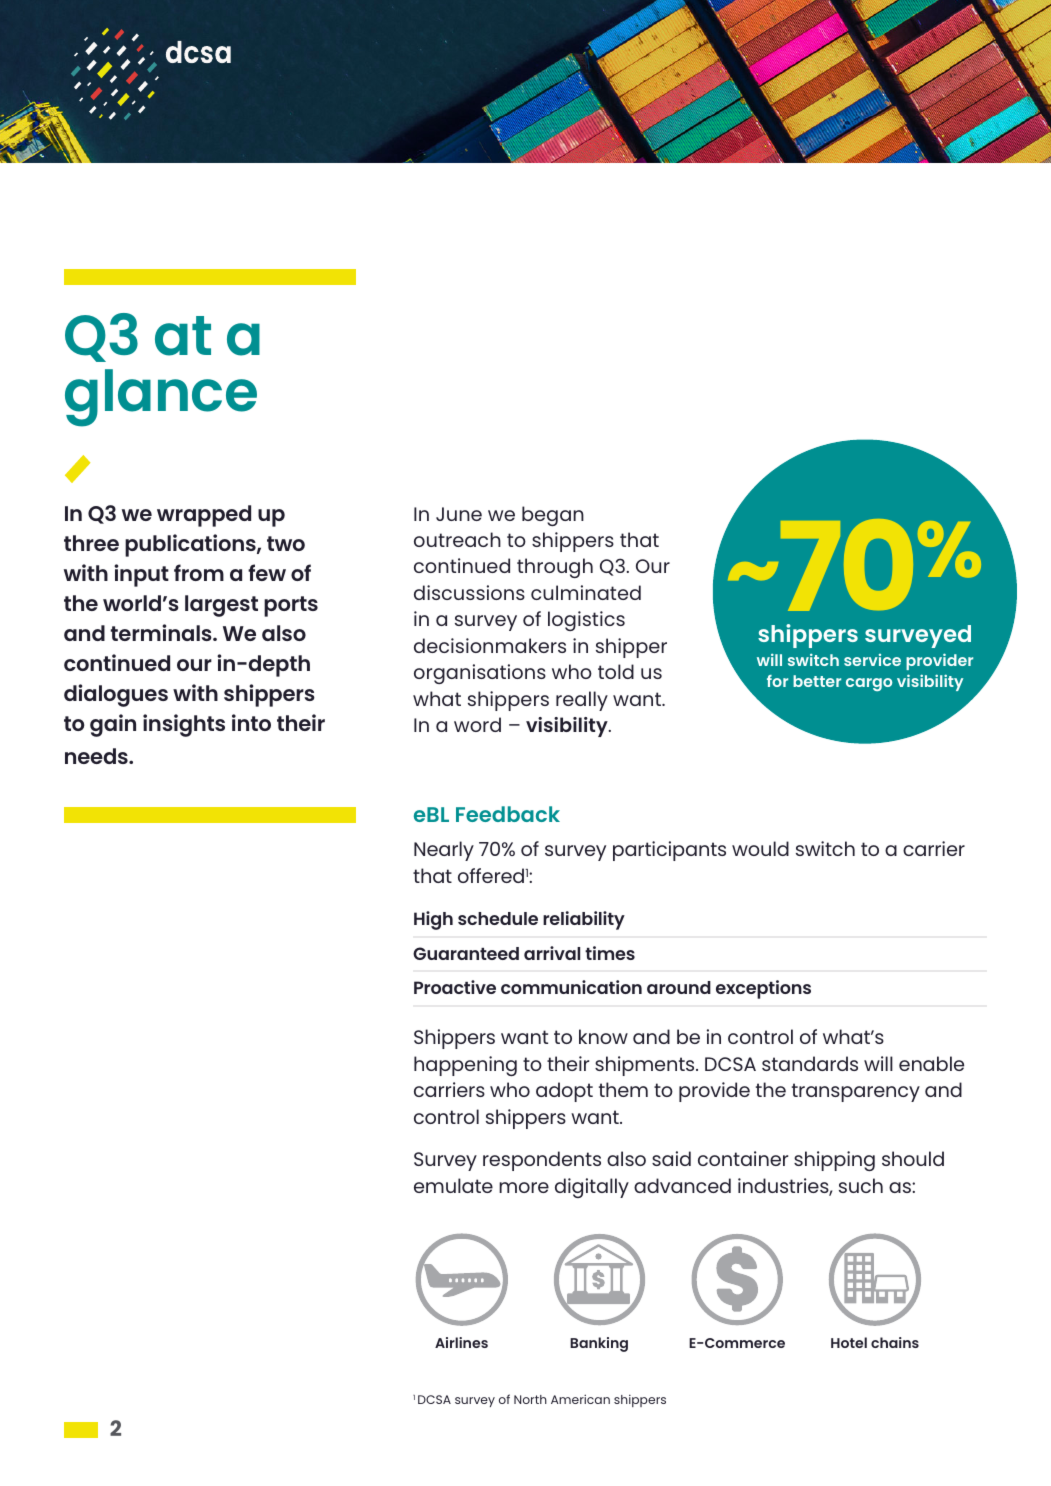 The height and width of the screenshot is (1486, 1051). What do you see at coordinates (760, 848) in the screenshot?
I see `would` at bounding box center [760, 848].
